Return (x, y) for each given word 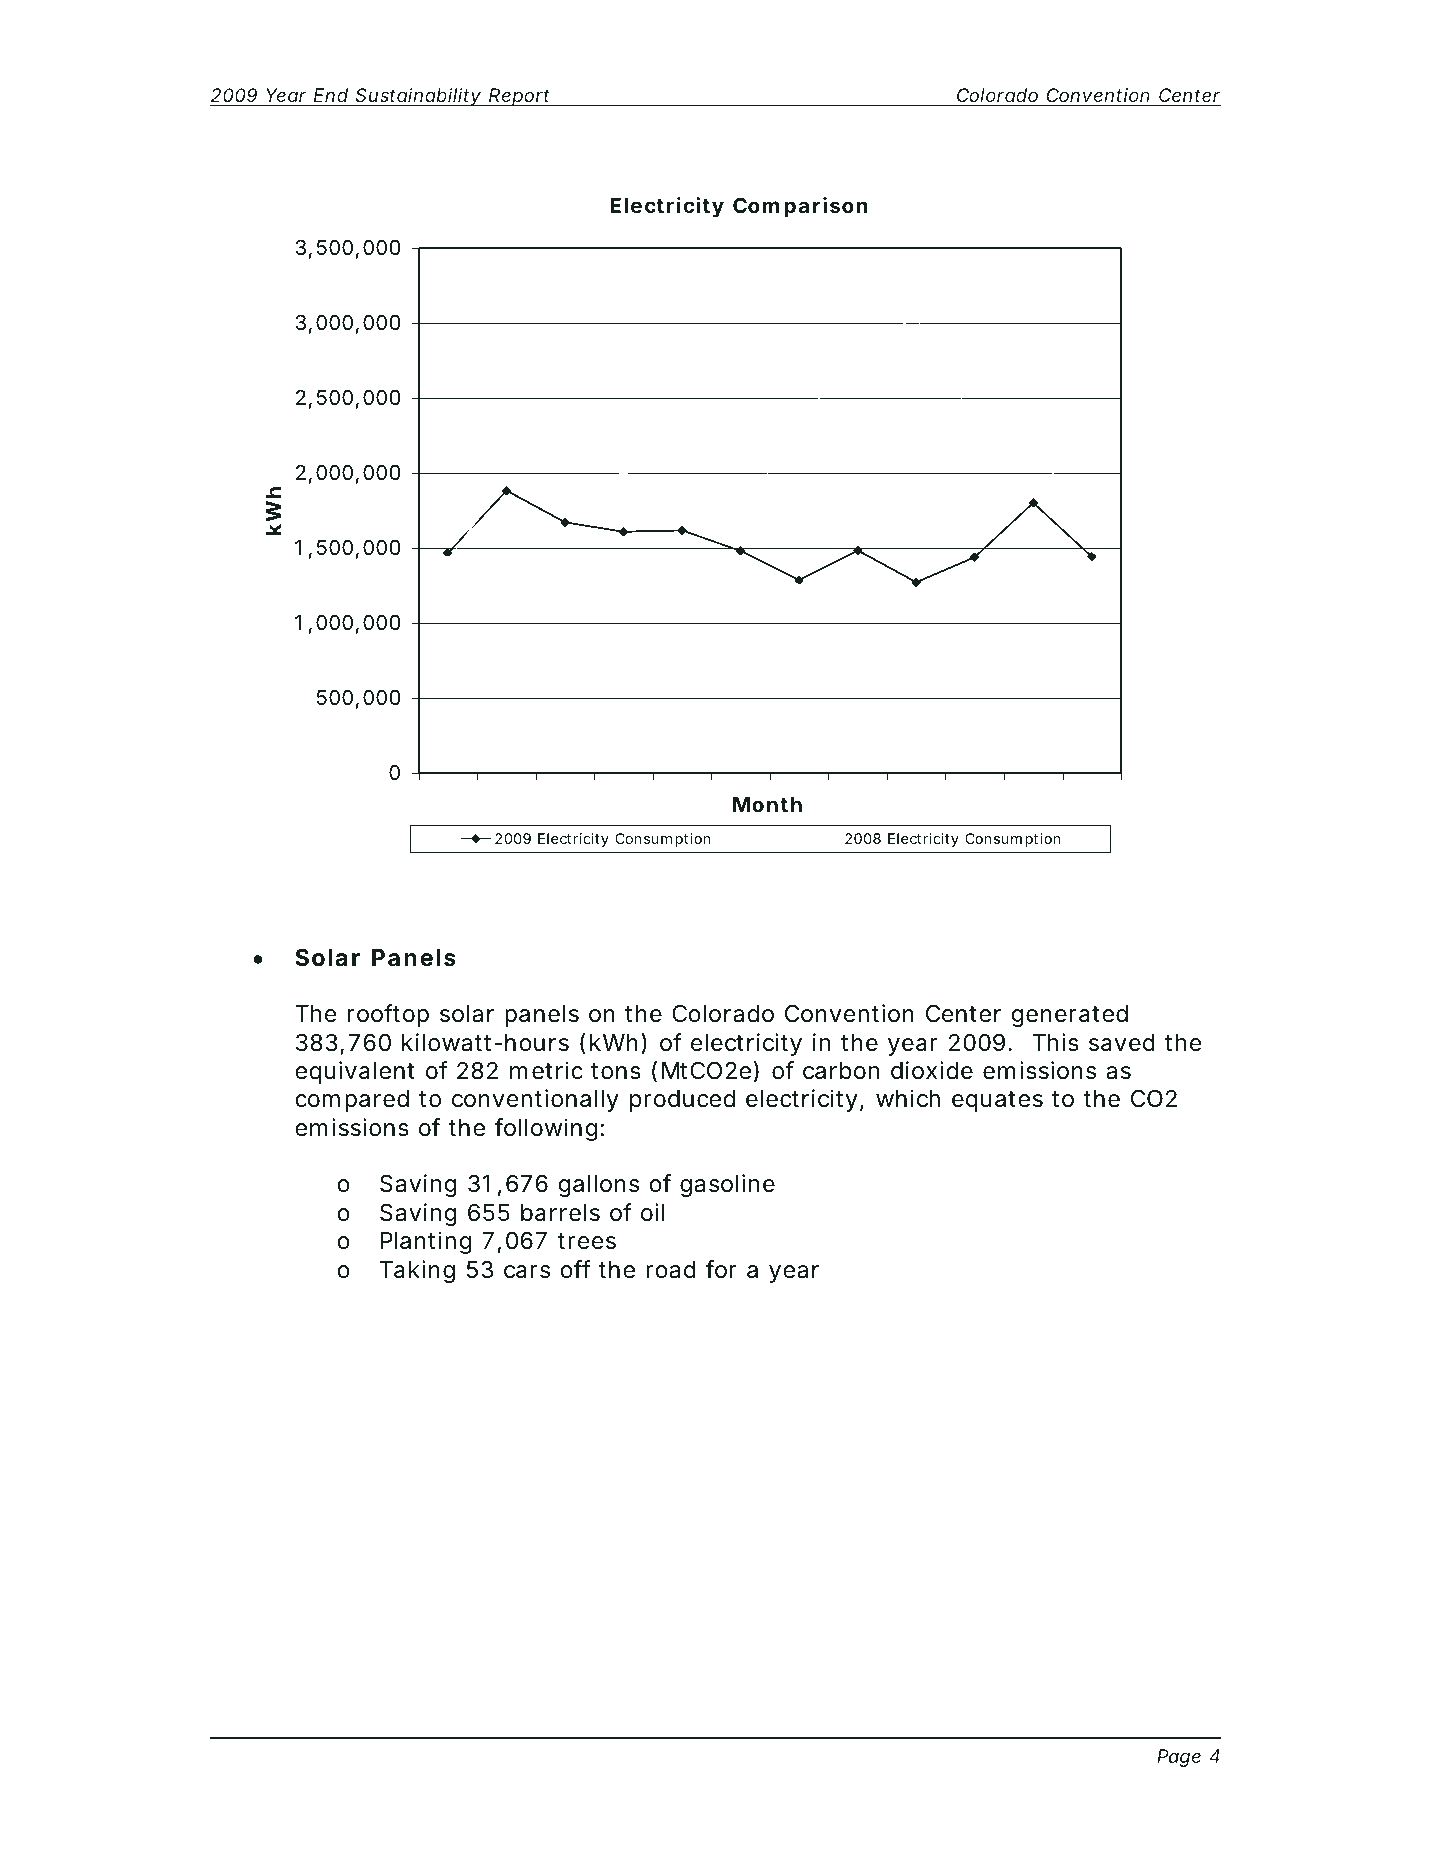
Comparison (800, 207)
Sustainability (418, 97)
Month (767, 804)
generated (1070, 1016)
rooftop (388, 1015)
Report (520, 97)
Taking (417, 1271)
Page (1179, 1758)
